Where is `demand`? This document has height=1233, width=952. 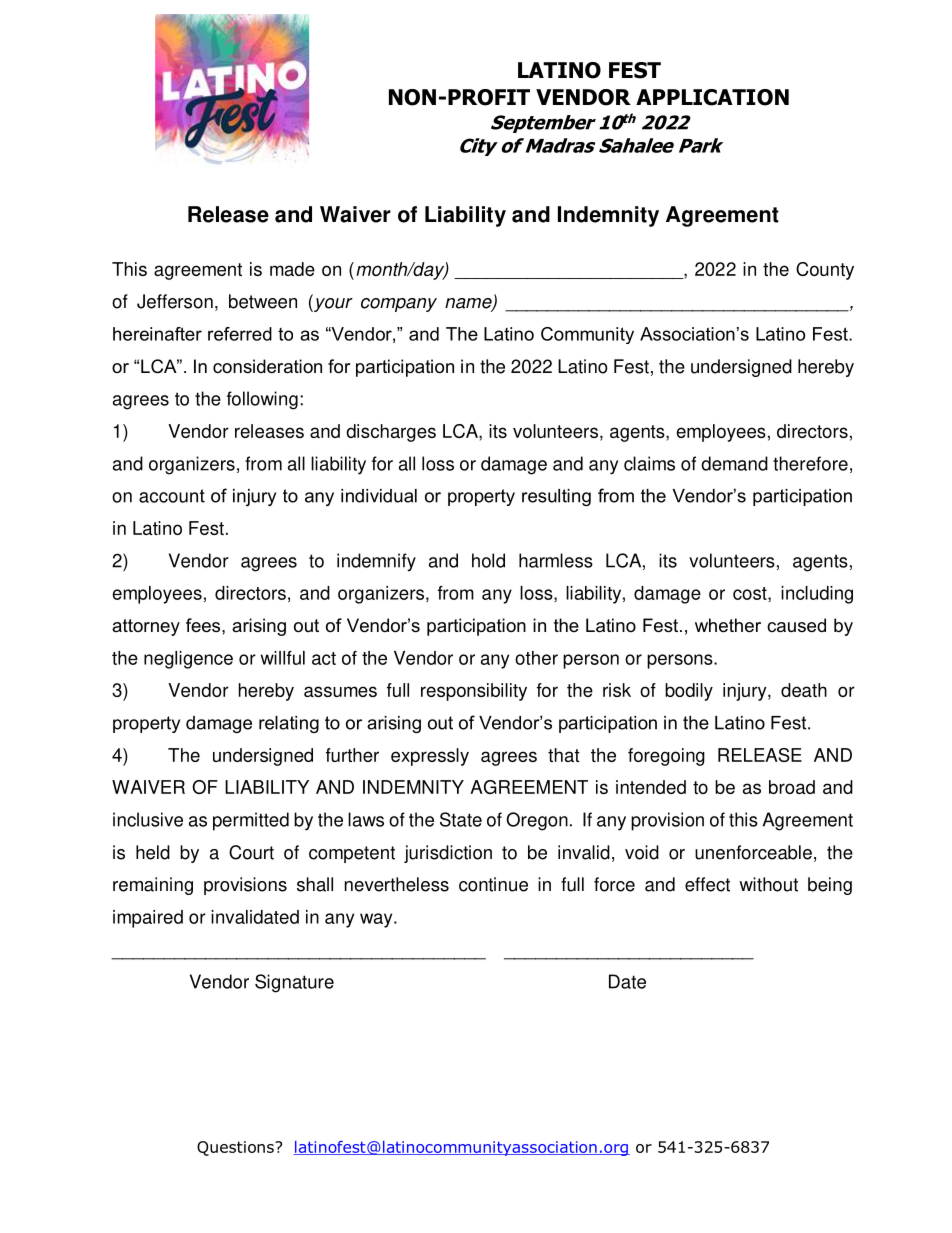 demand is located at coordinates (734, 463).
